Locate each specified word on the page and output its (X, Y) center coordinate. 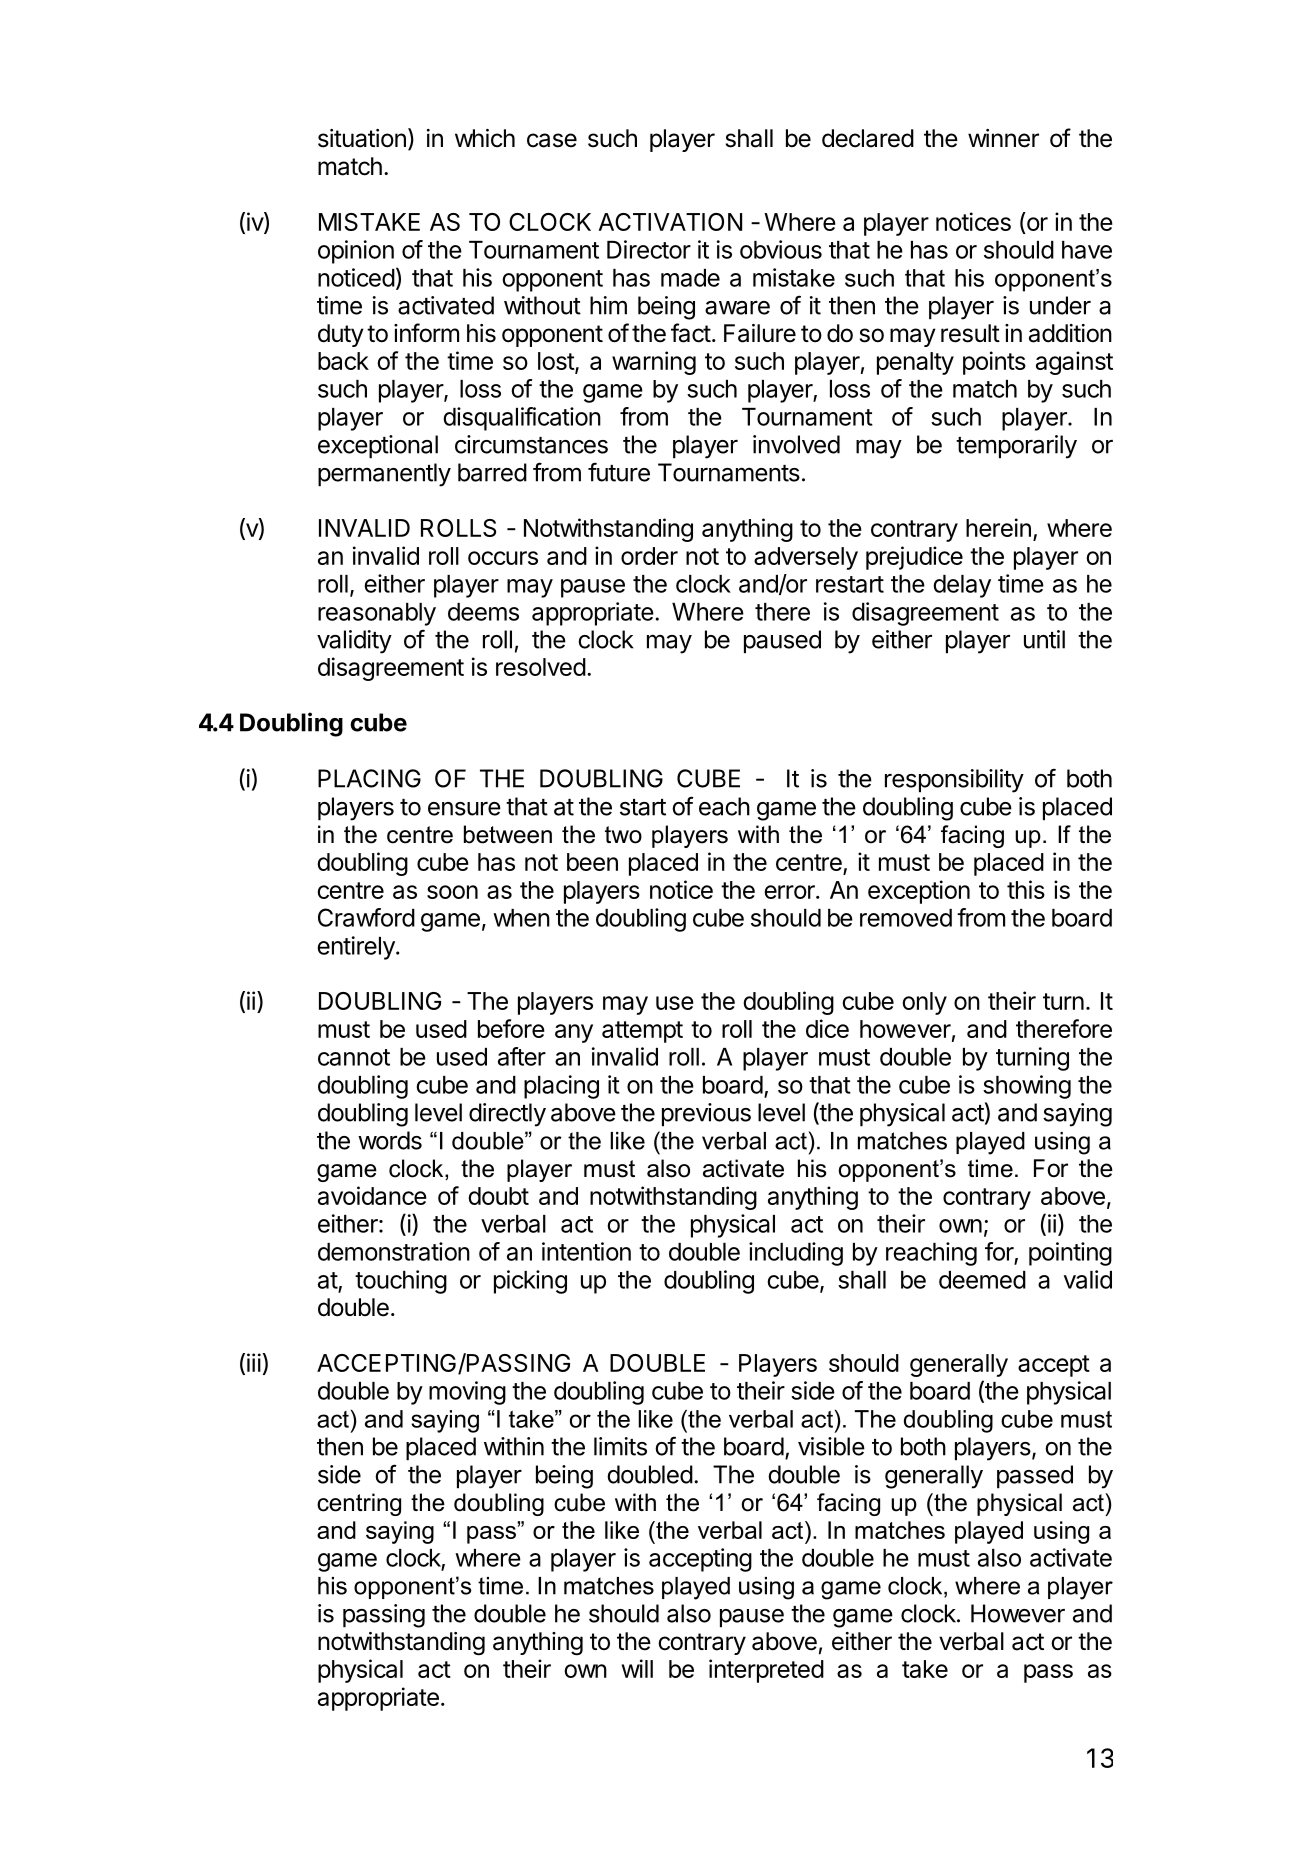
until (1044, 639)
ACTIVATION (670, 222)
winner (1003, 138)
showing (1027, 1087)
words (390, 1140)
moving (467, 1393)
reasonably (377, 614)
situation (362, 138)
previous (706, 1115)
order (649, 556)
